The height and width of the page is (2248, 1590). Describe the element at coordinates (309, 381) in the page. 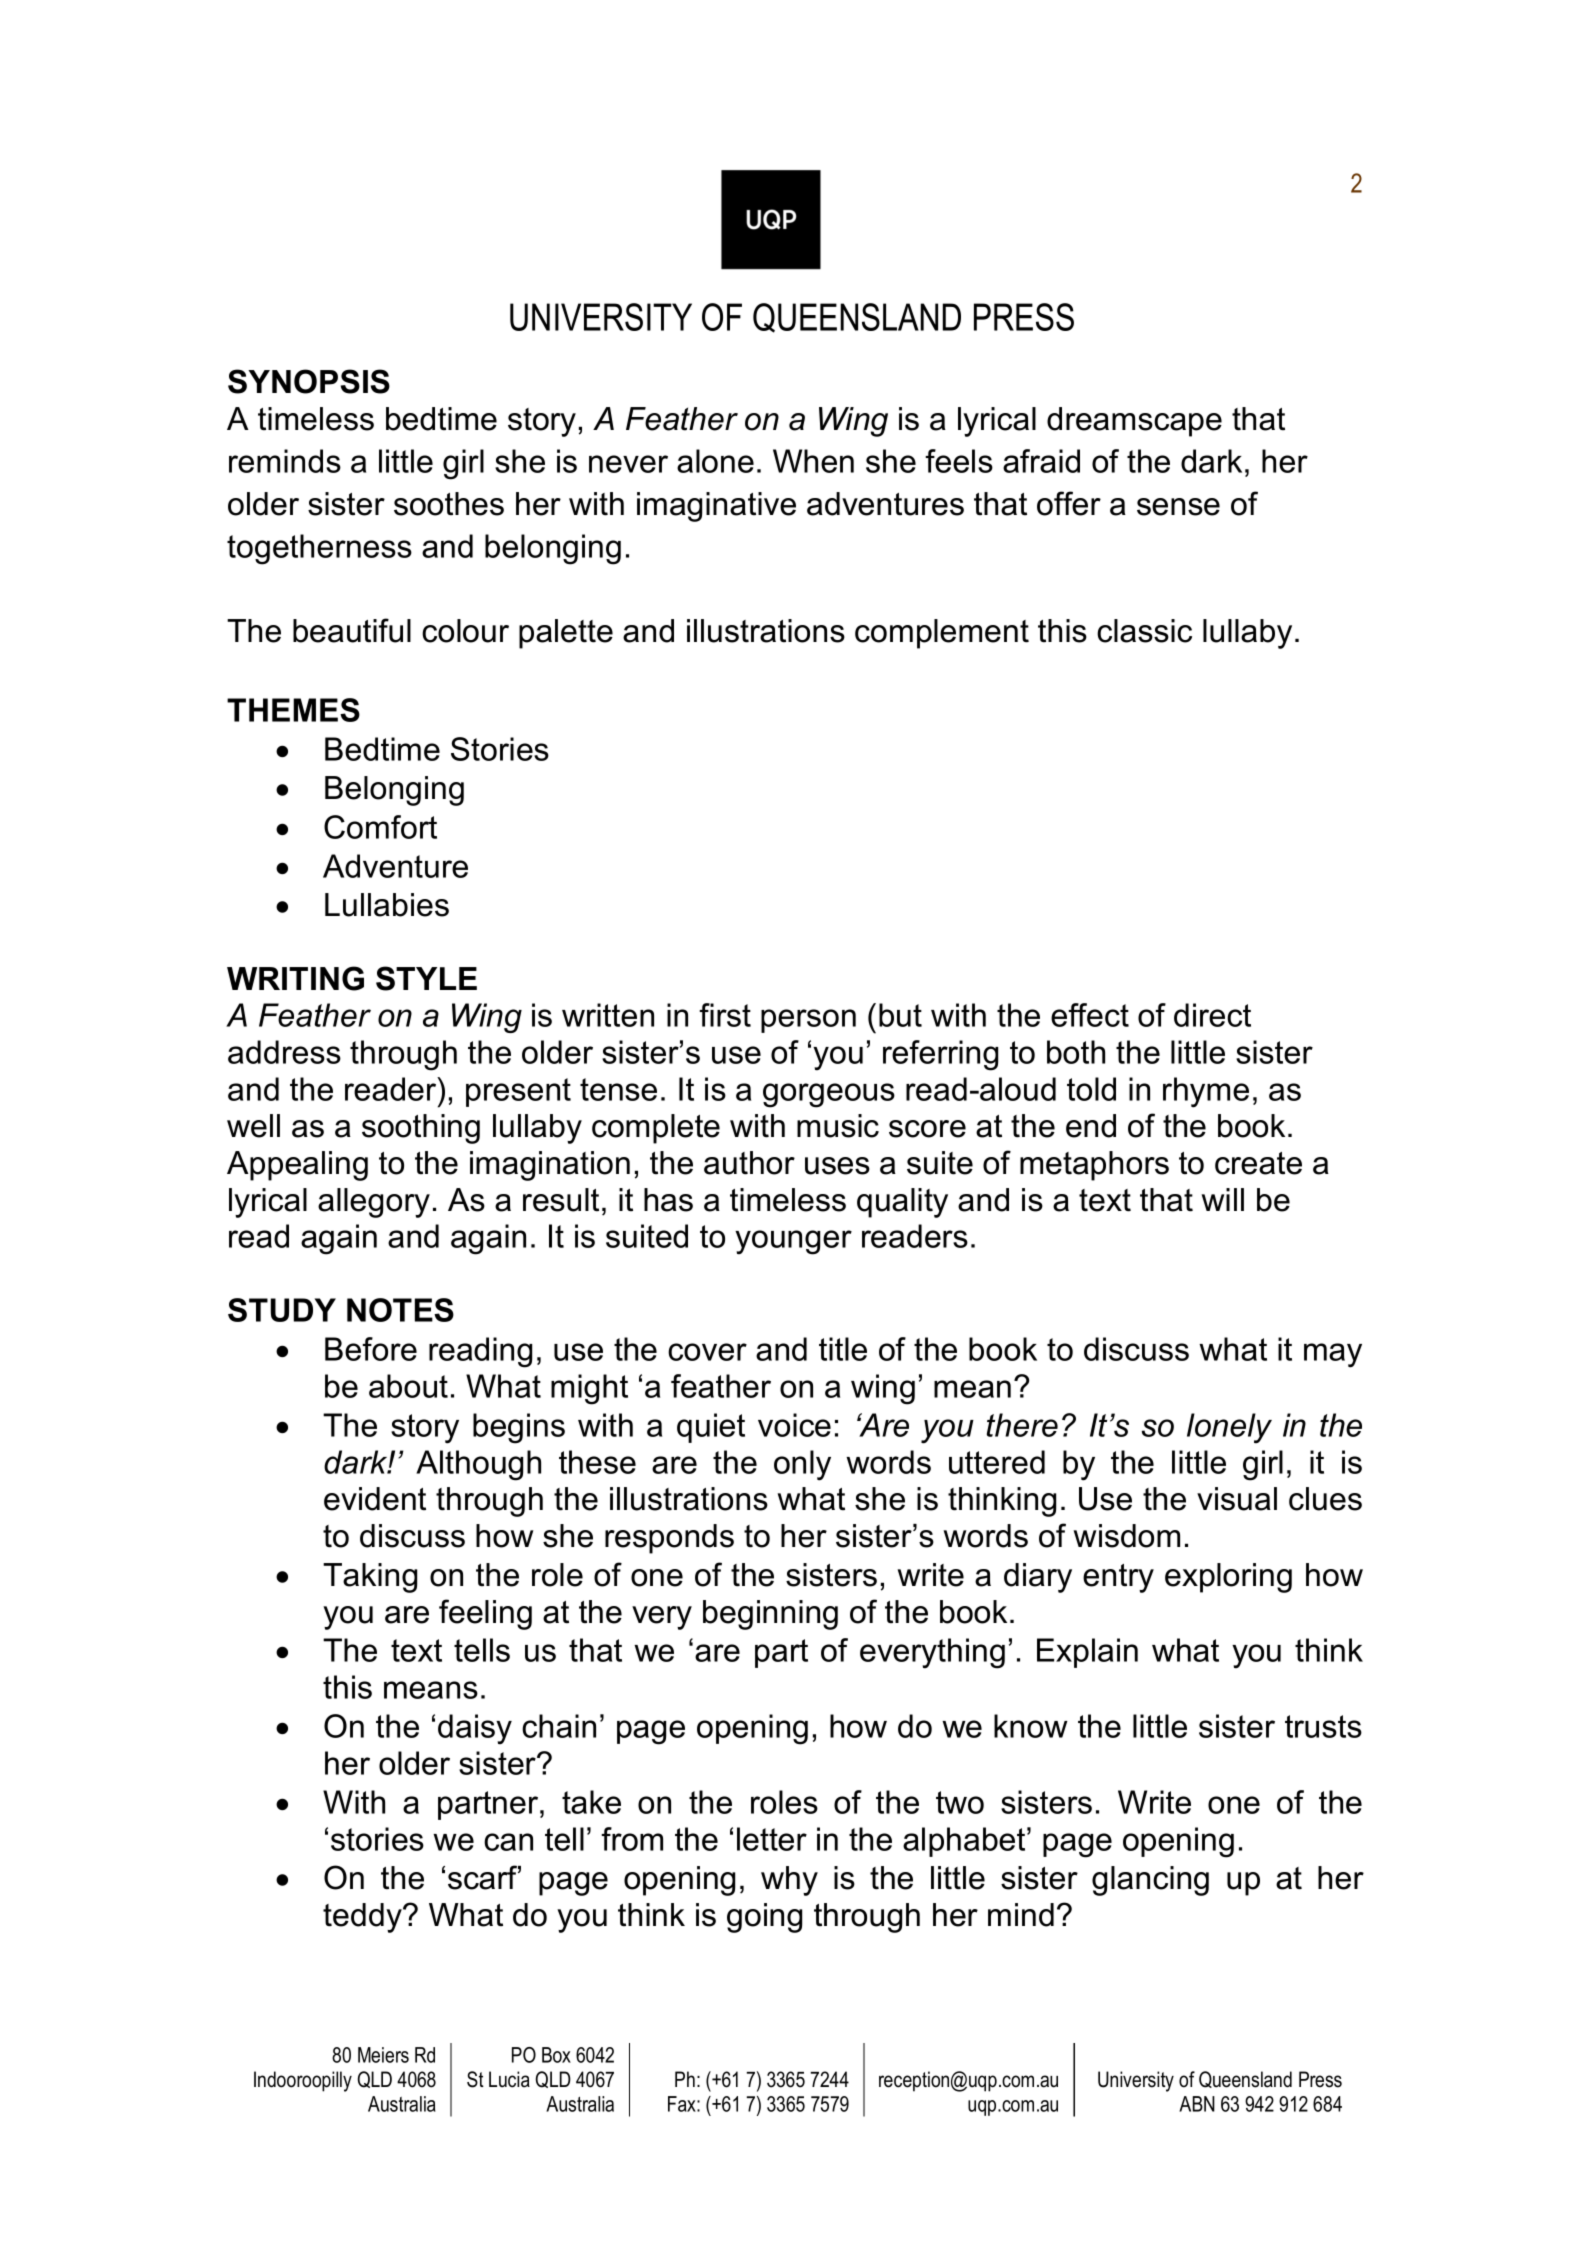

I see `SYNOPSIS` at that location.
